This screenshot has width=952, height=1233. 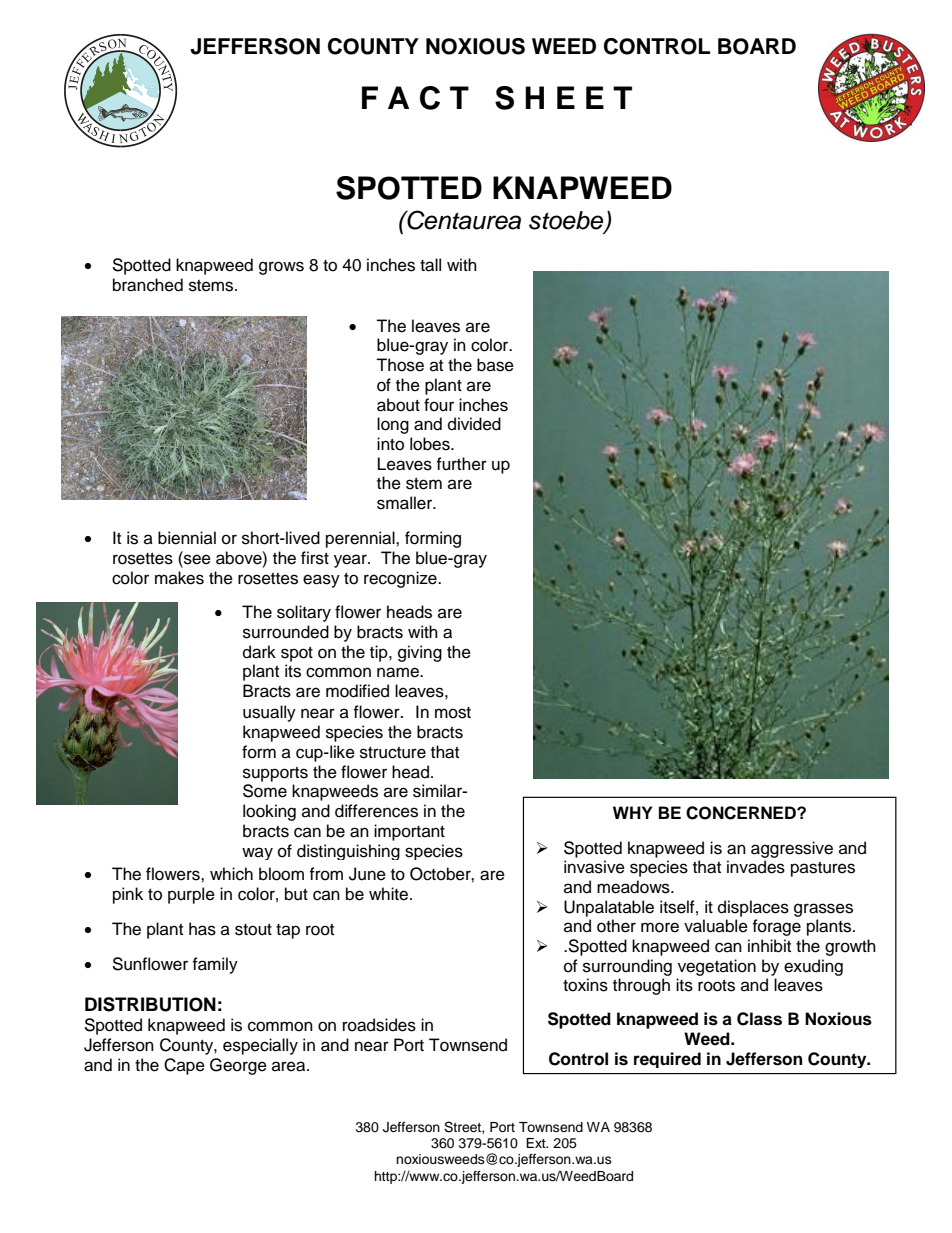 What do you see at coordinates (495, 365) in the screenshot?
I see `base` at bounding box center [495, 365].
